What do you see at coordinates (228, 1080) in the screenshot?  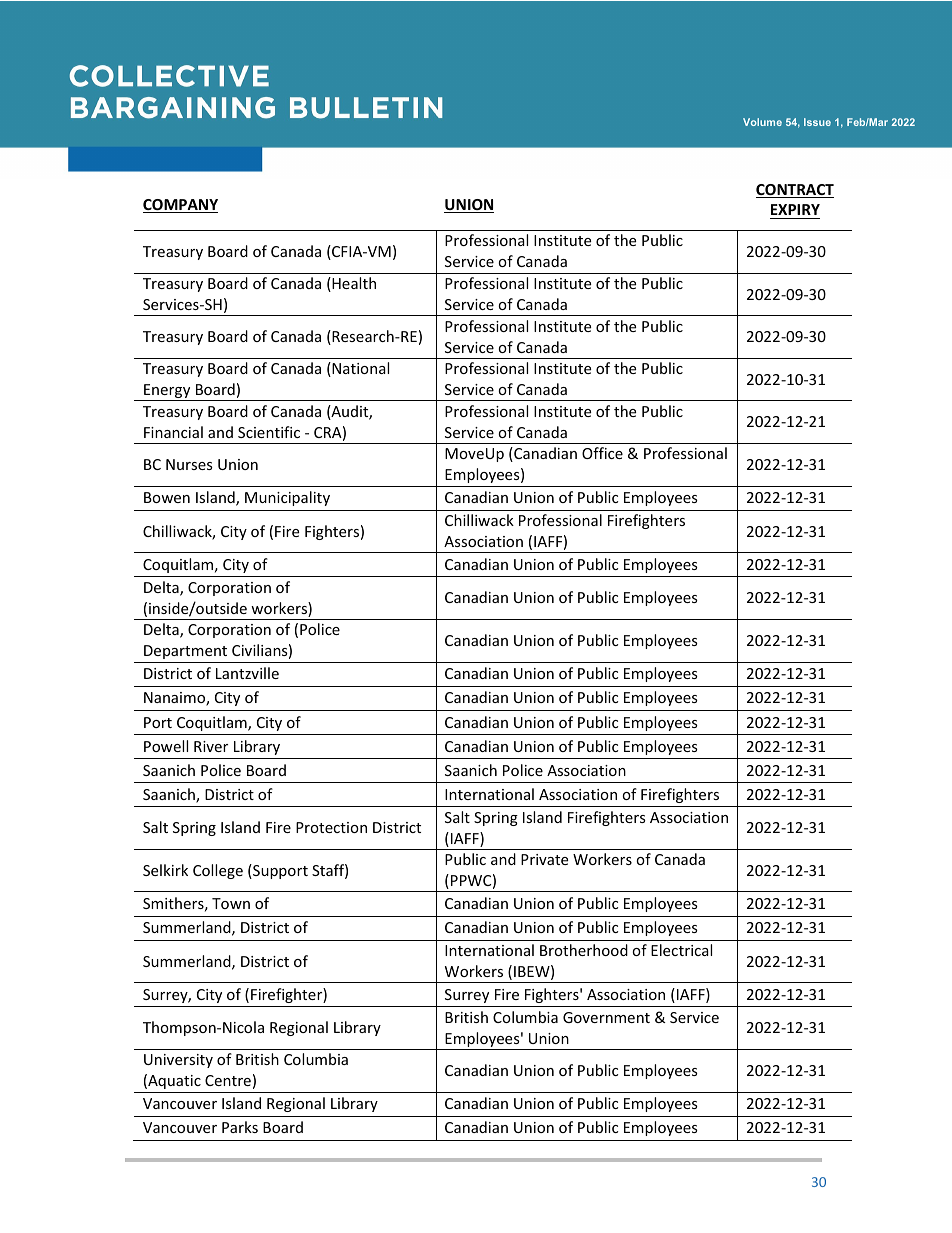 I see `Centre` at bounding box center [228, 1080].
